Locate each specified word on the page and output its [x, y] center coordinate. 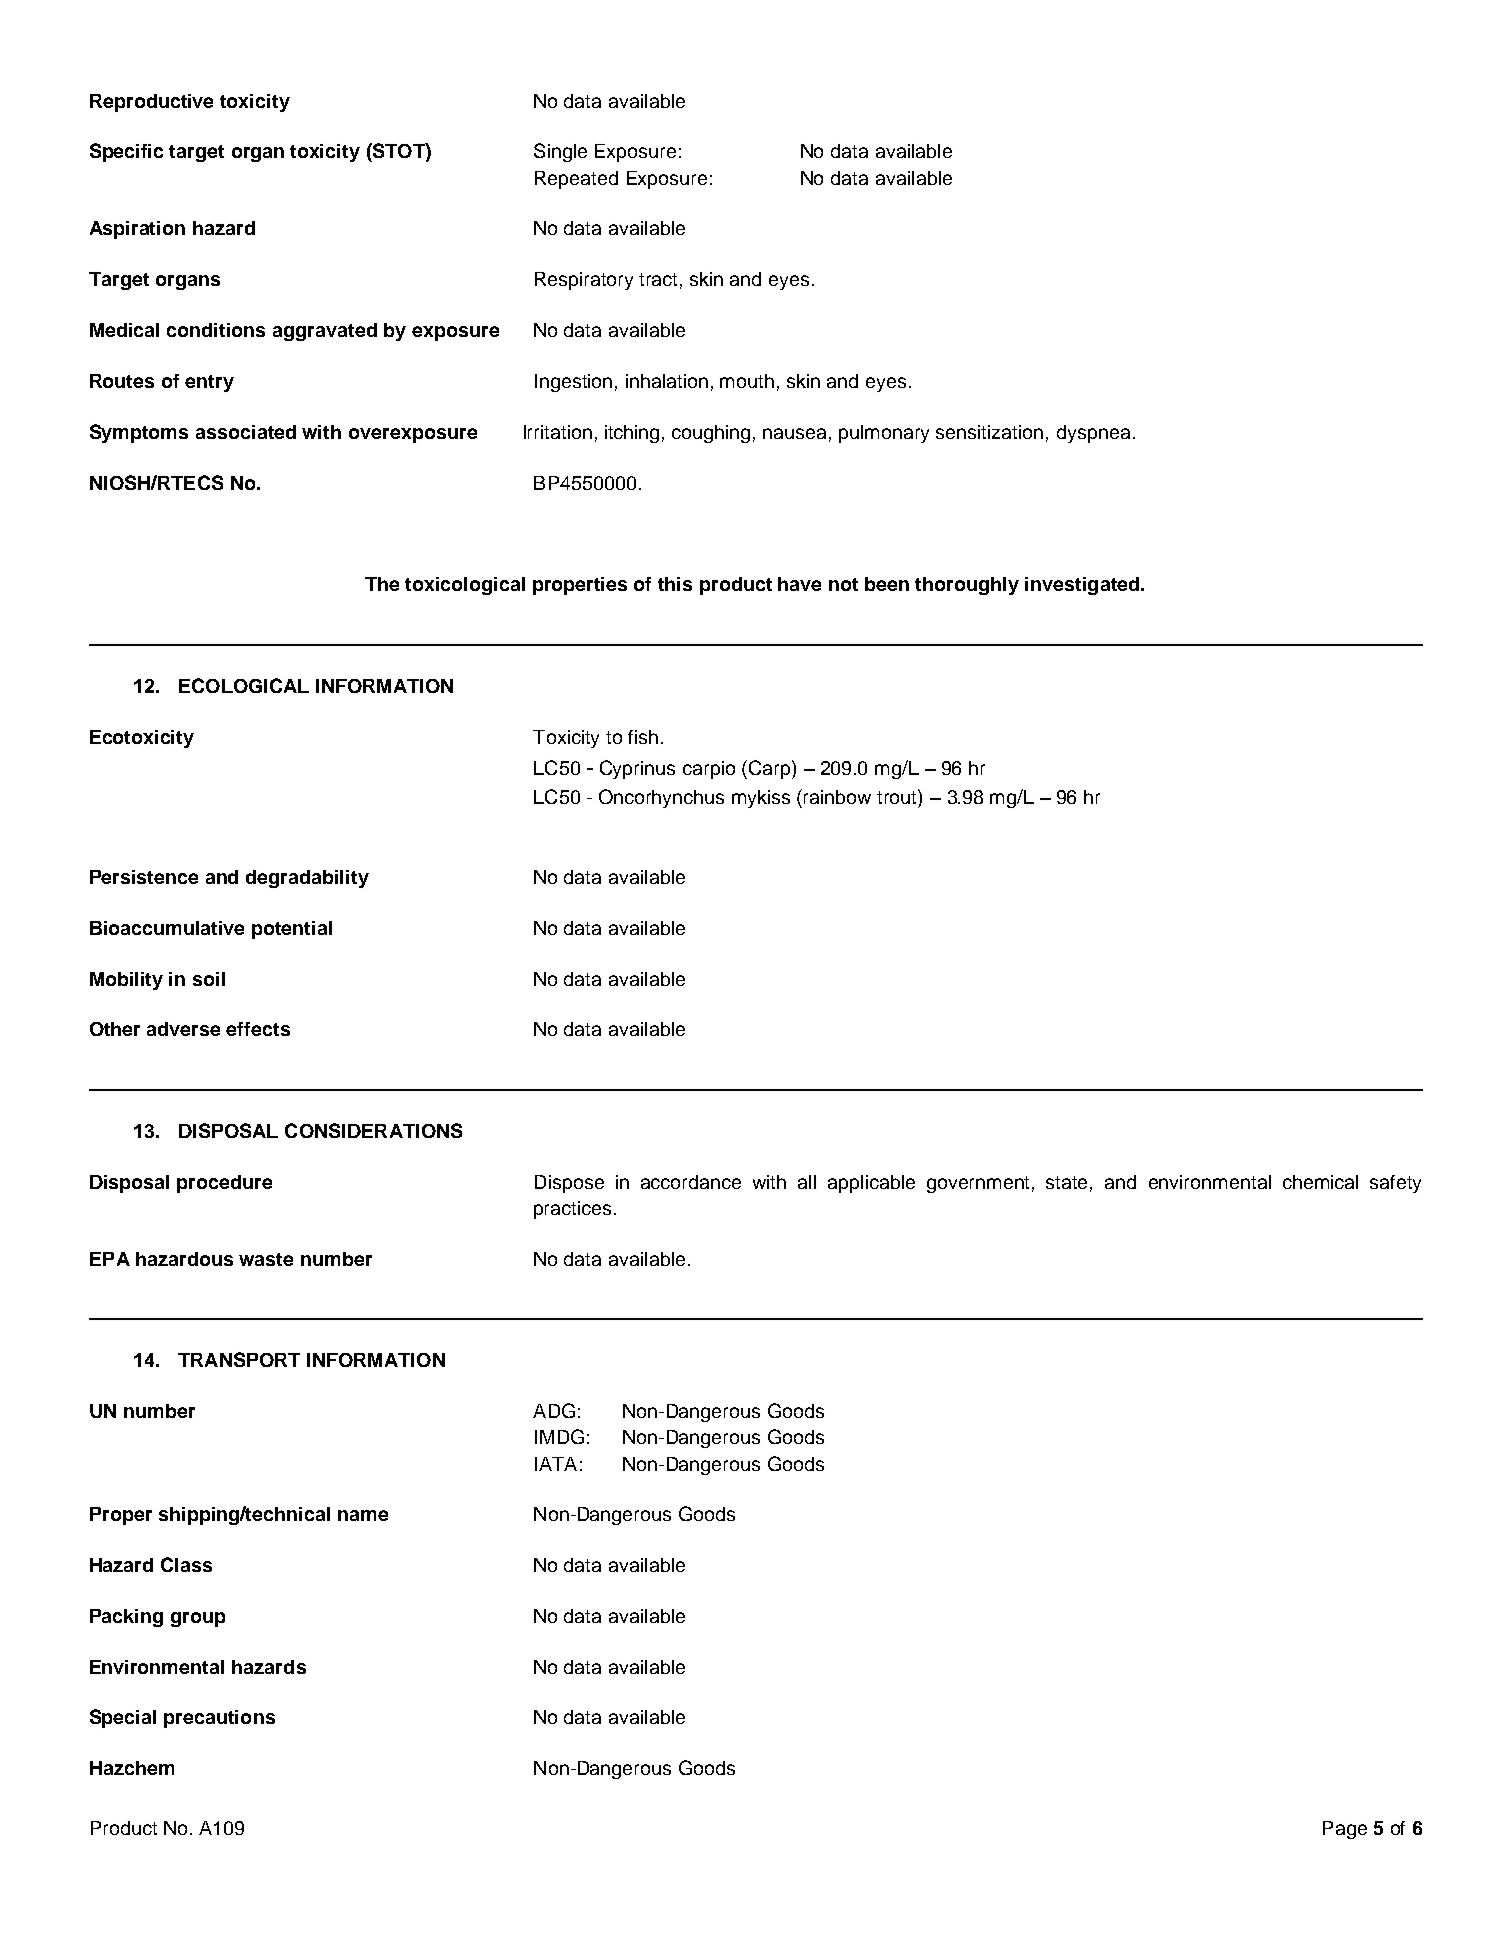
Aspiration [137, 230]
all [807, 1182]
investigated [1082, 586]
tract [658, 279]
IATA [556, 1464]
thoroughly [967, 586]
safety [1395, 1184]
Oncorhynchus [661, 798]
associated [246, 432]
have [799, 584]
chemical [1320, 1182]
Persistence [144, 877]
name [363, 1515]
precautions [219, 1719]
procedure [224, 1184]
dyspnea [1093, 434]
